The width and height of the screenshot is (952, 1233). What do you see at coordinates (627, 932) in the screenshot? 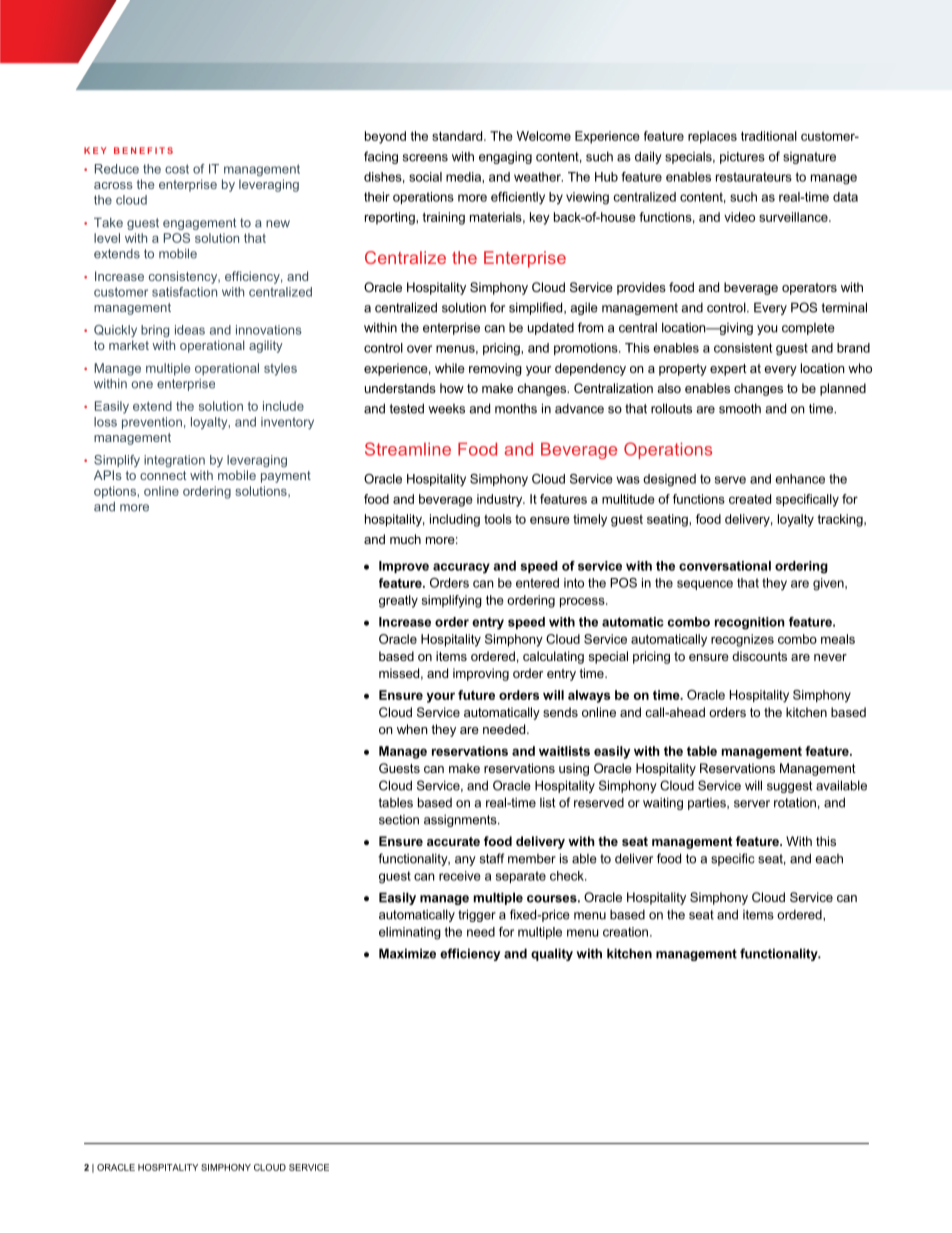
I see `creation` at bounding box center [627, 932].
